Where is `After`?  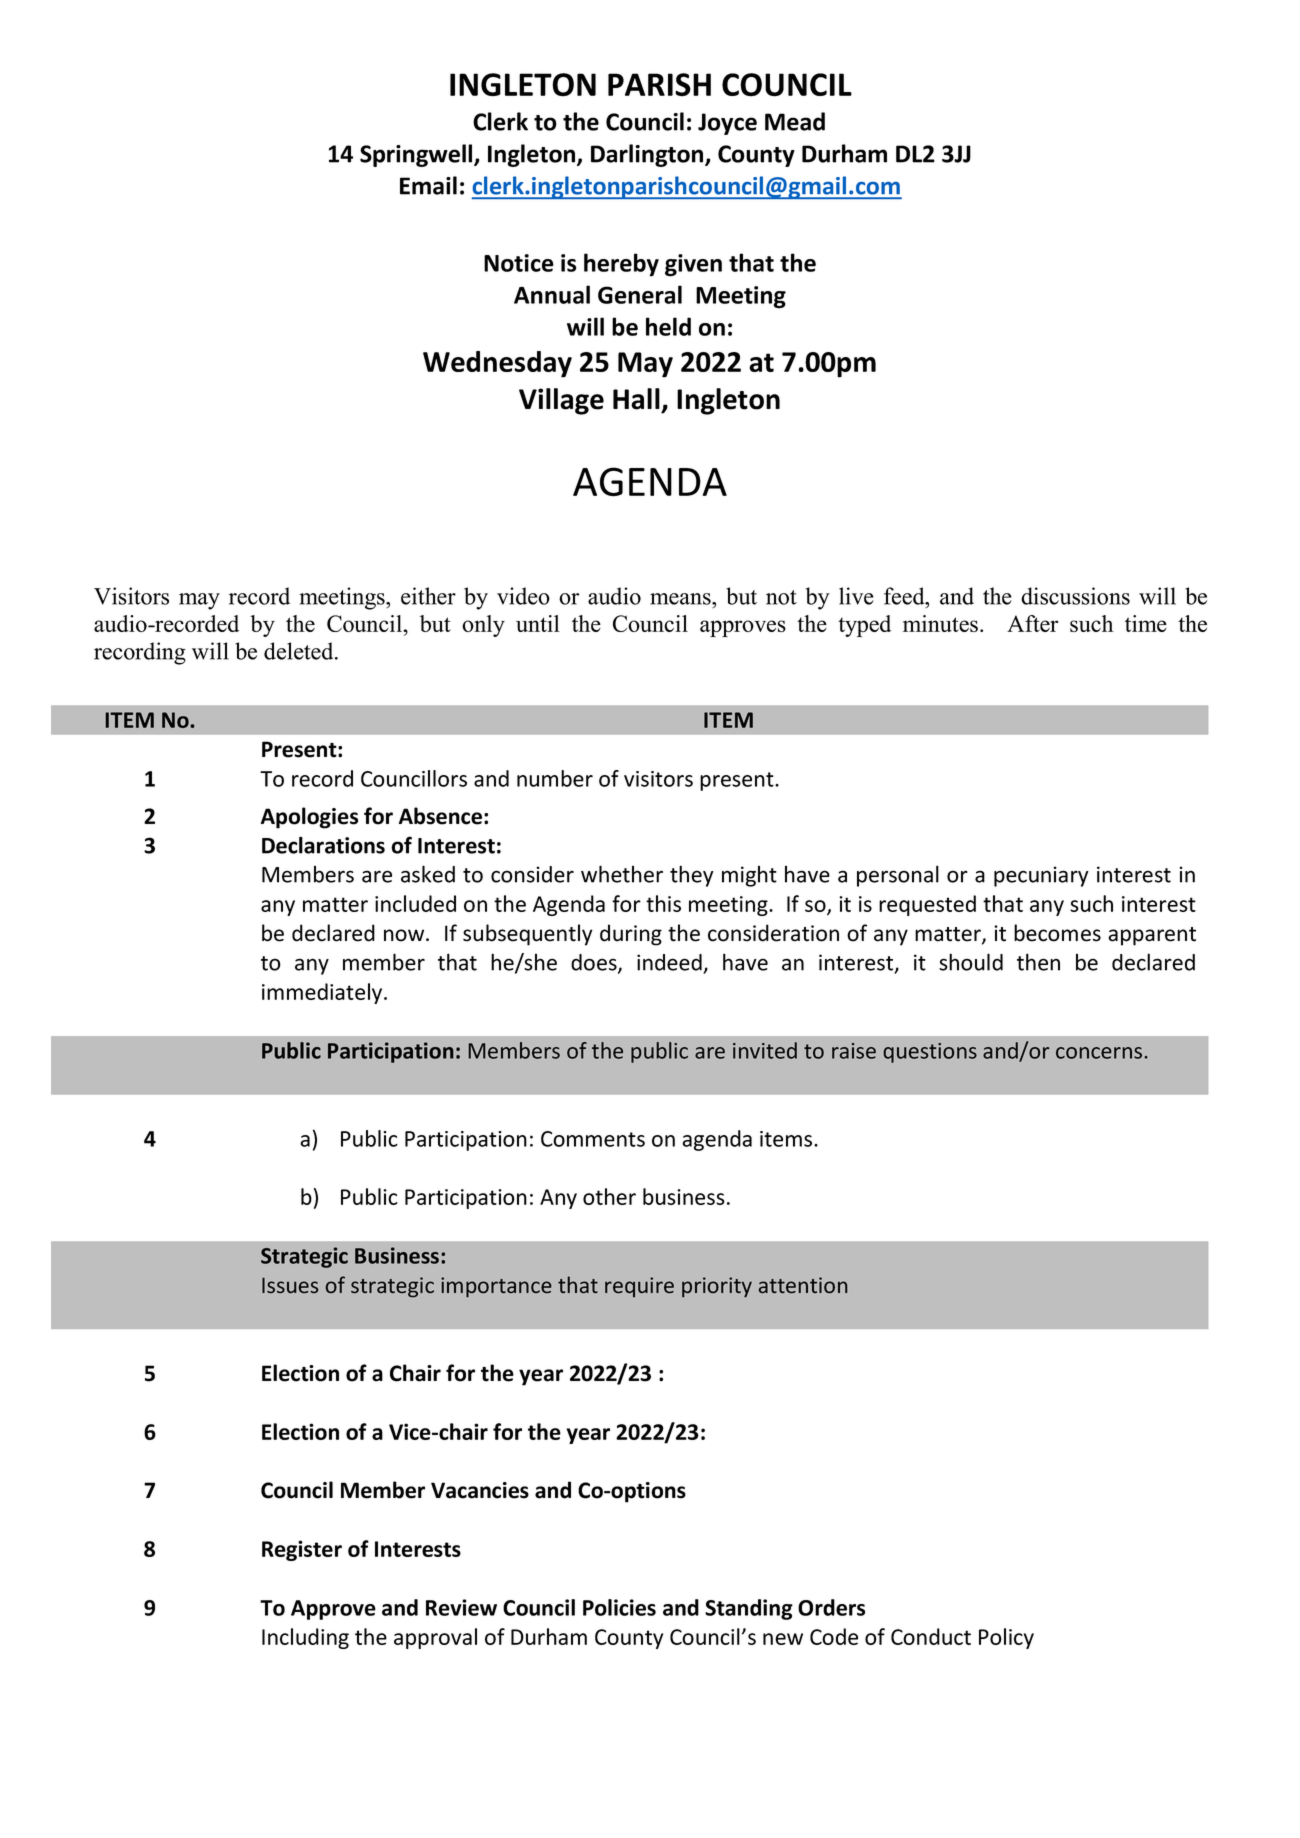 After is located at coordinates (1032, 623).
